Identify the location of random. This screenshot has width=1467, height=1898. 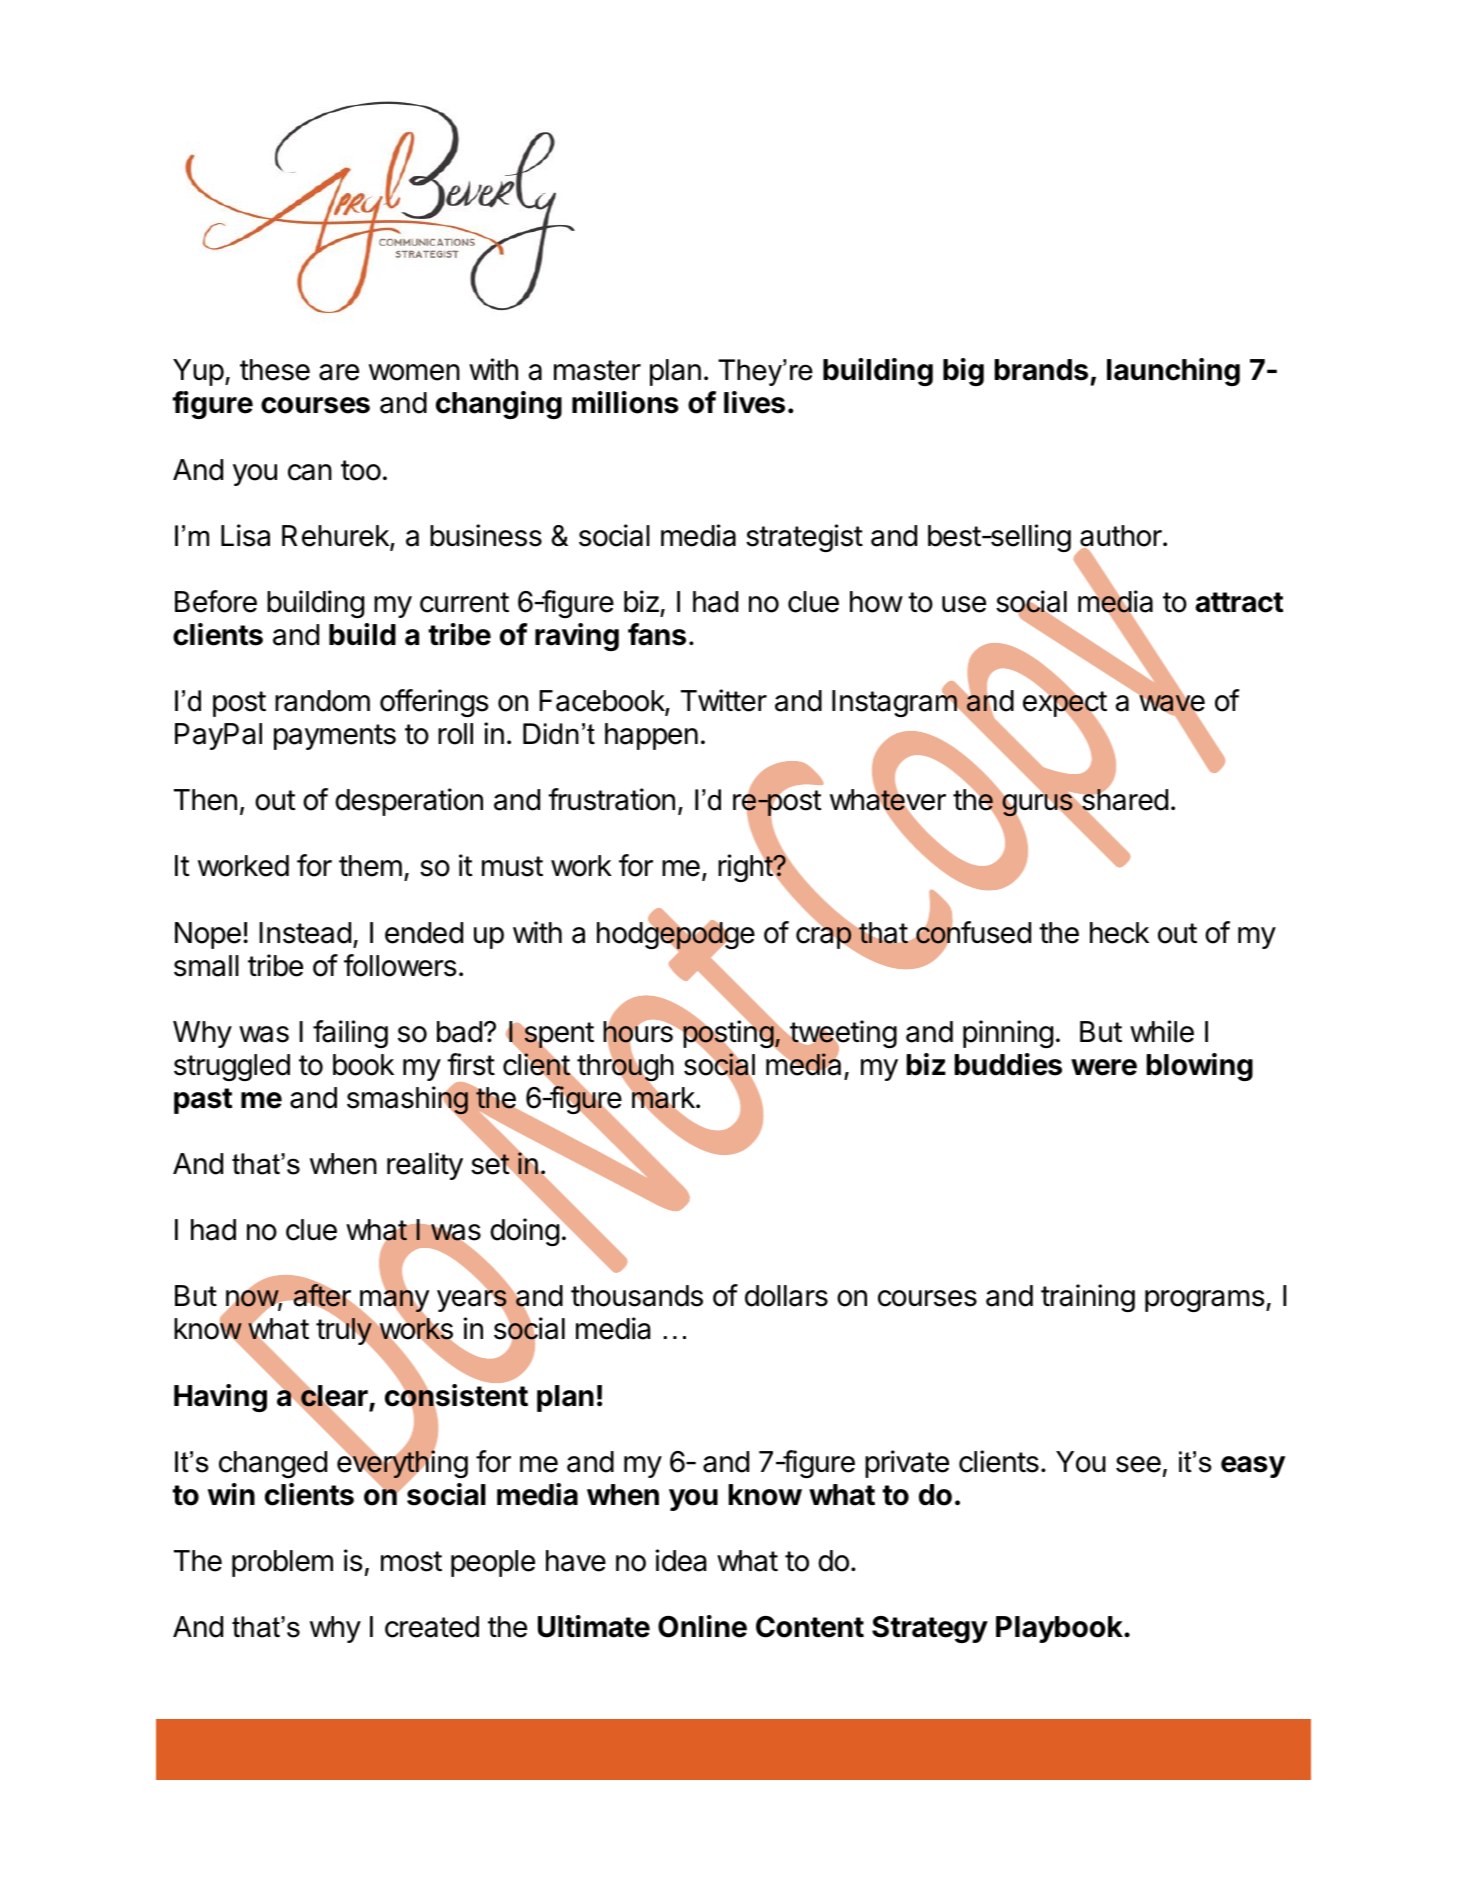
(322, 701).
